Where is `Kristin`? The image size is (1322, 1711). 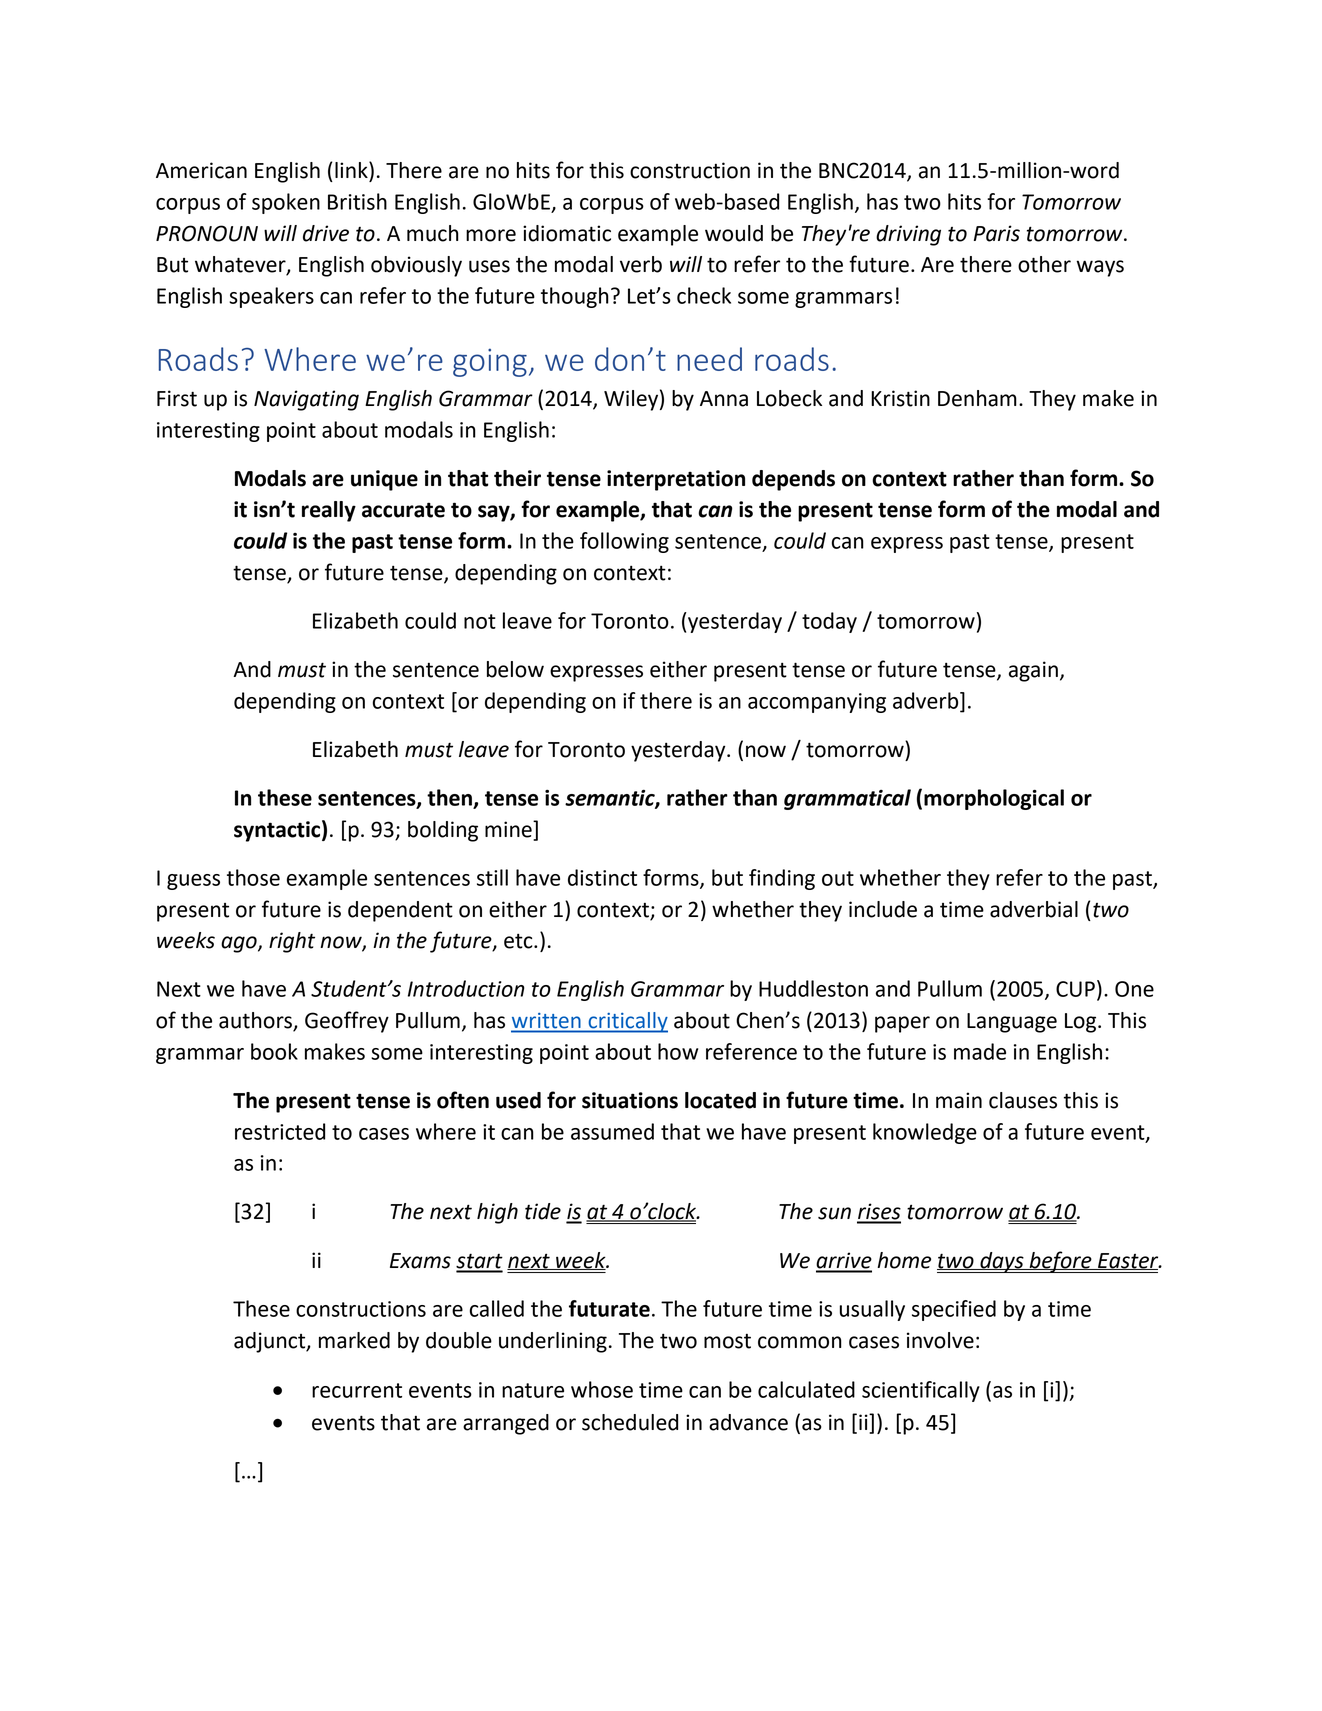 Kristin is located at coordinates (900, 398).
